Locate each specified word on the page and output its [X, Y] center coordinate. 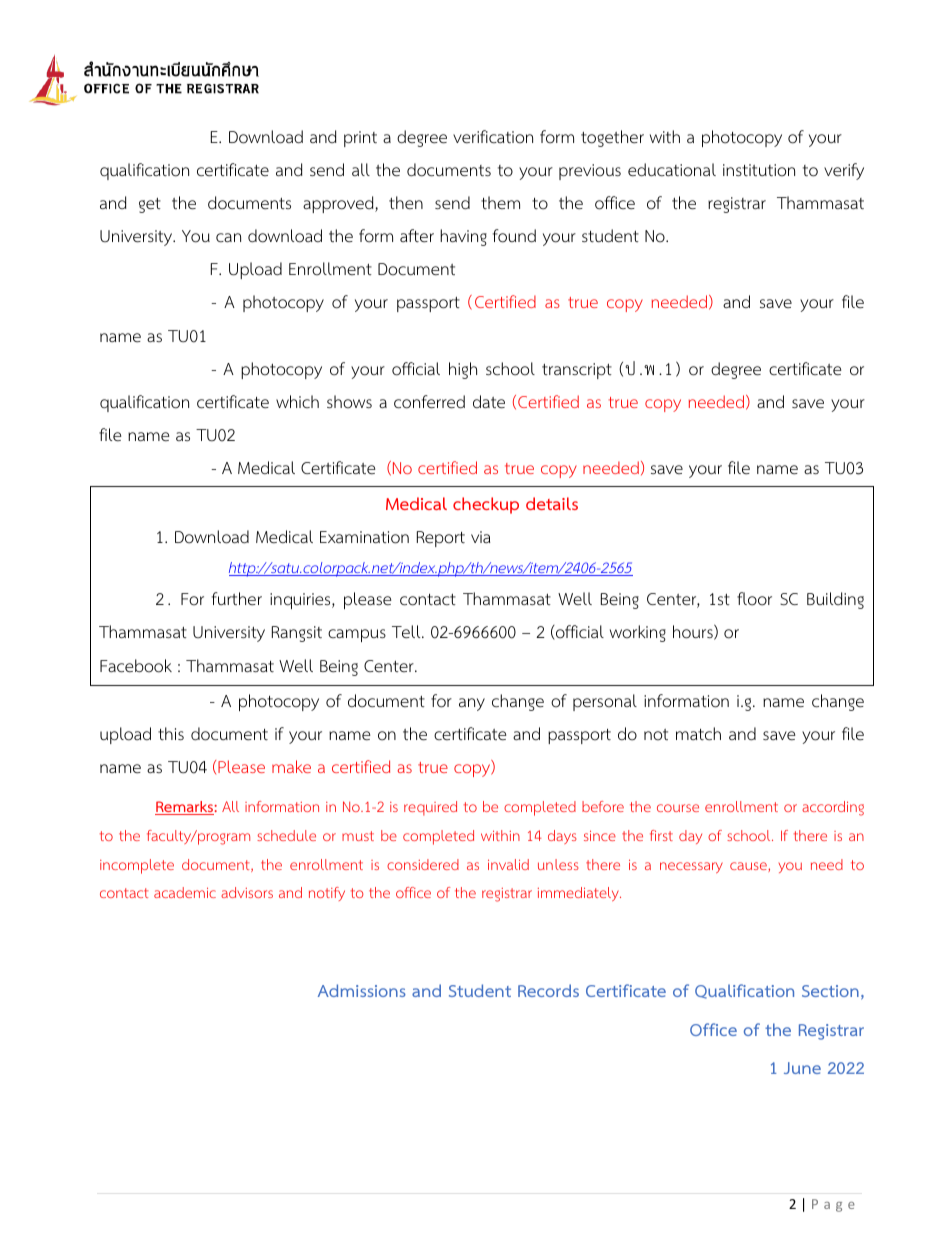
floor [754, 599]
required [430, 808]
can [228, 237]
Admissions [362, 990]
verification [493, 137]
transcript [577, 371]
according [833, 808]
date [489, 402]
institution [759, 170]
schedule [286, 835]
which [297, 401]
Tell [407, 632]
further [237, 599]
